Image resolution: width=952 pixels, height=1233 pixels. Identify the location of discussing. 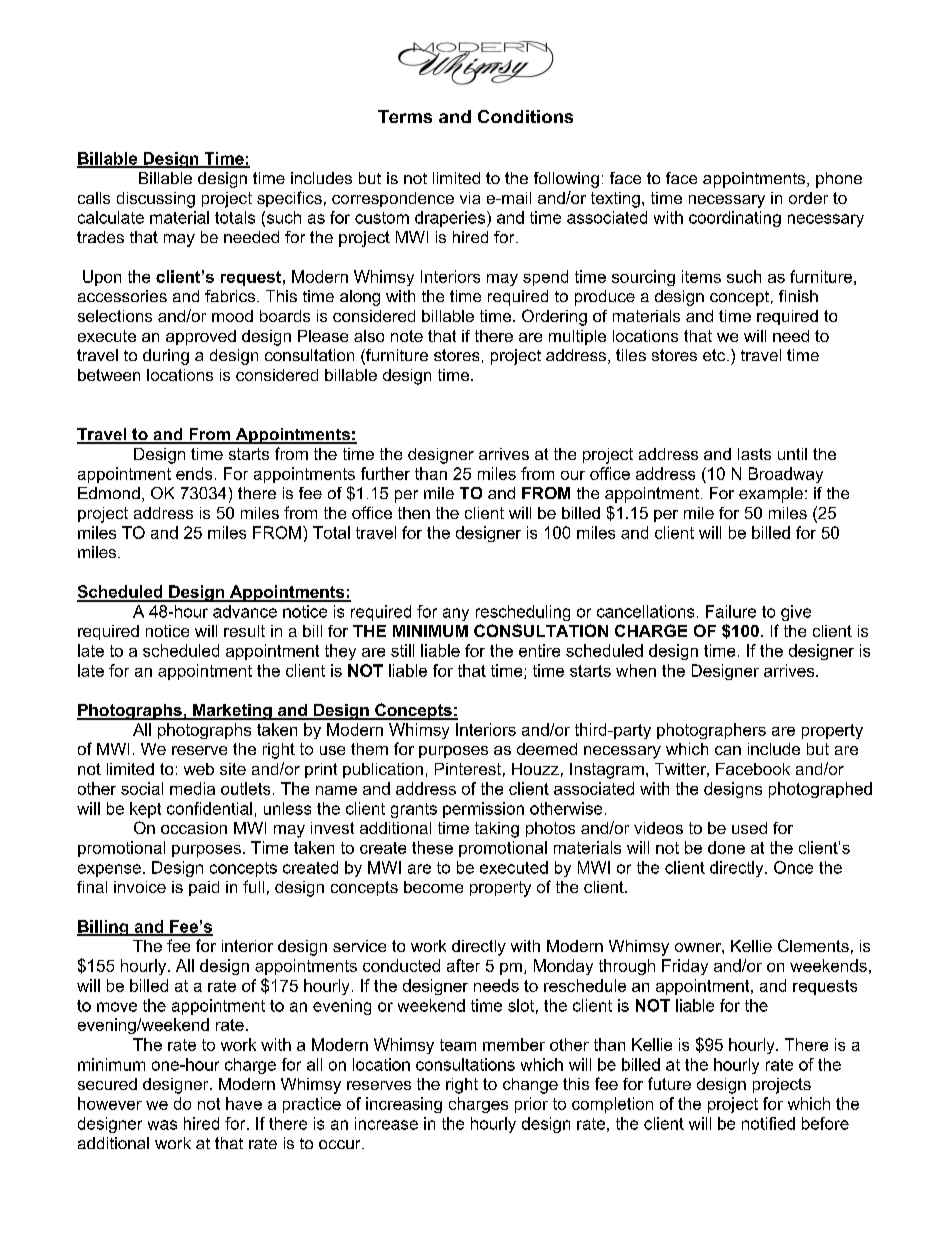
(156, 200).
